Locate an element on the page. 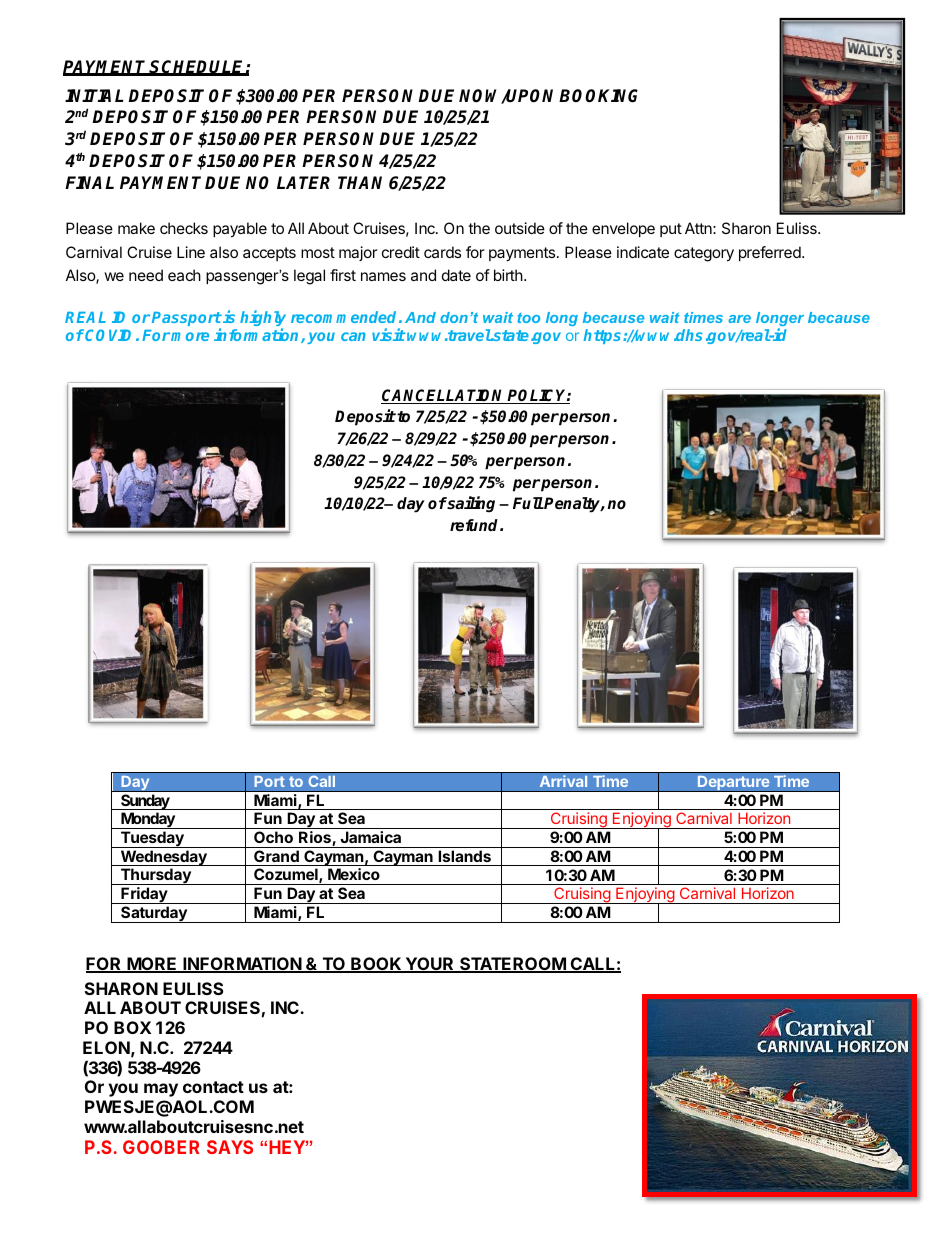 The width and height of the document is (952, 1233). YOUR is located at coordinates (430, 965).
